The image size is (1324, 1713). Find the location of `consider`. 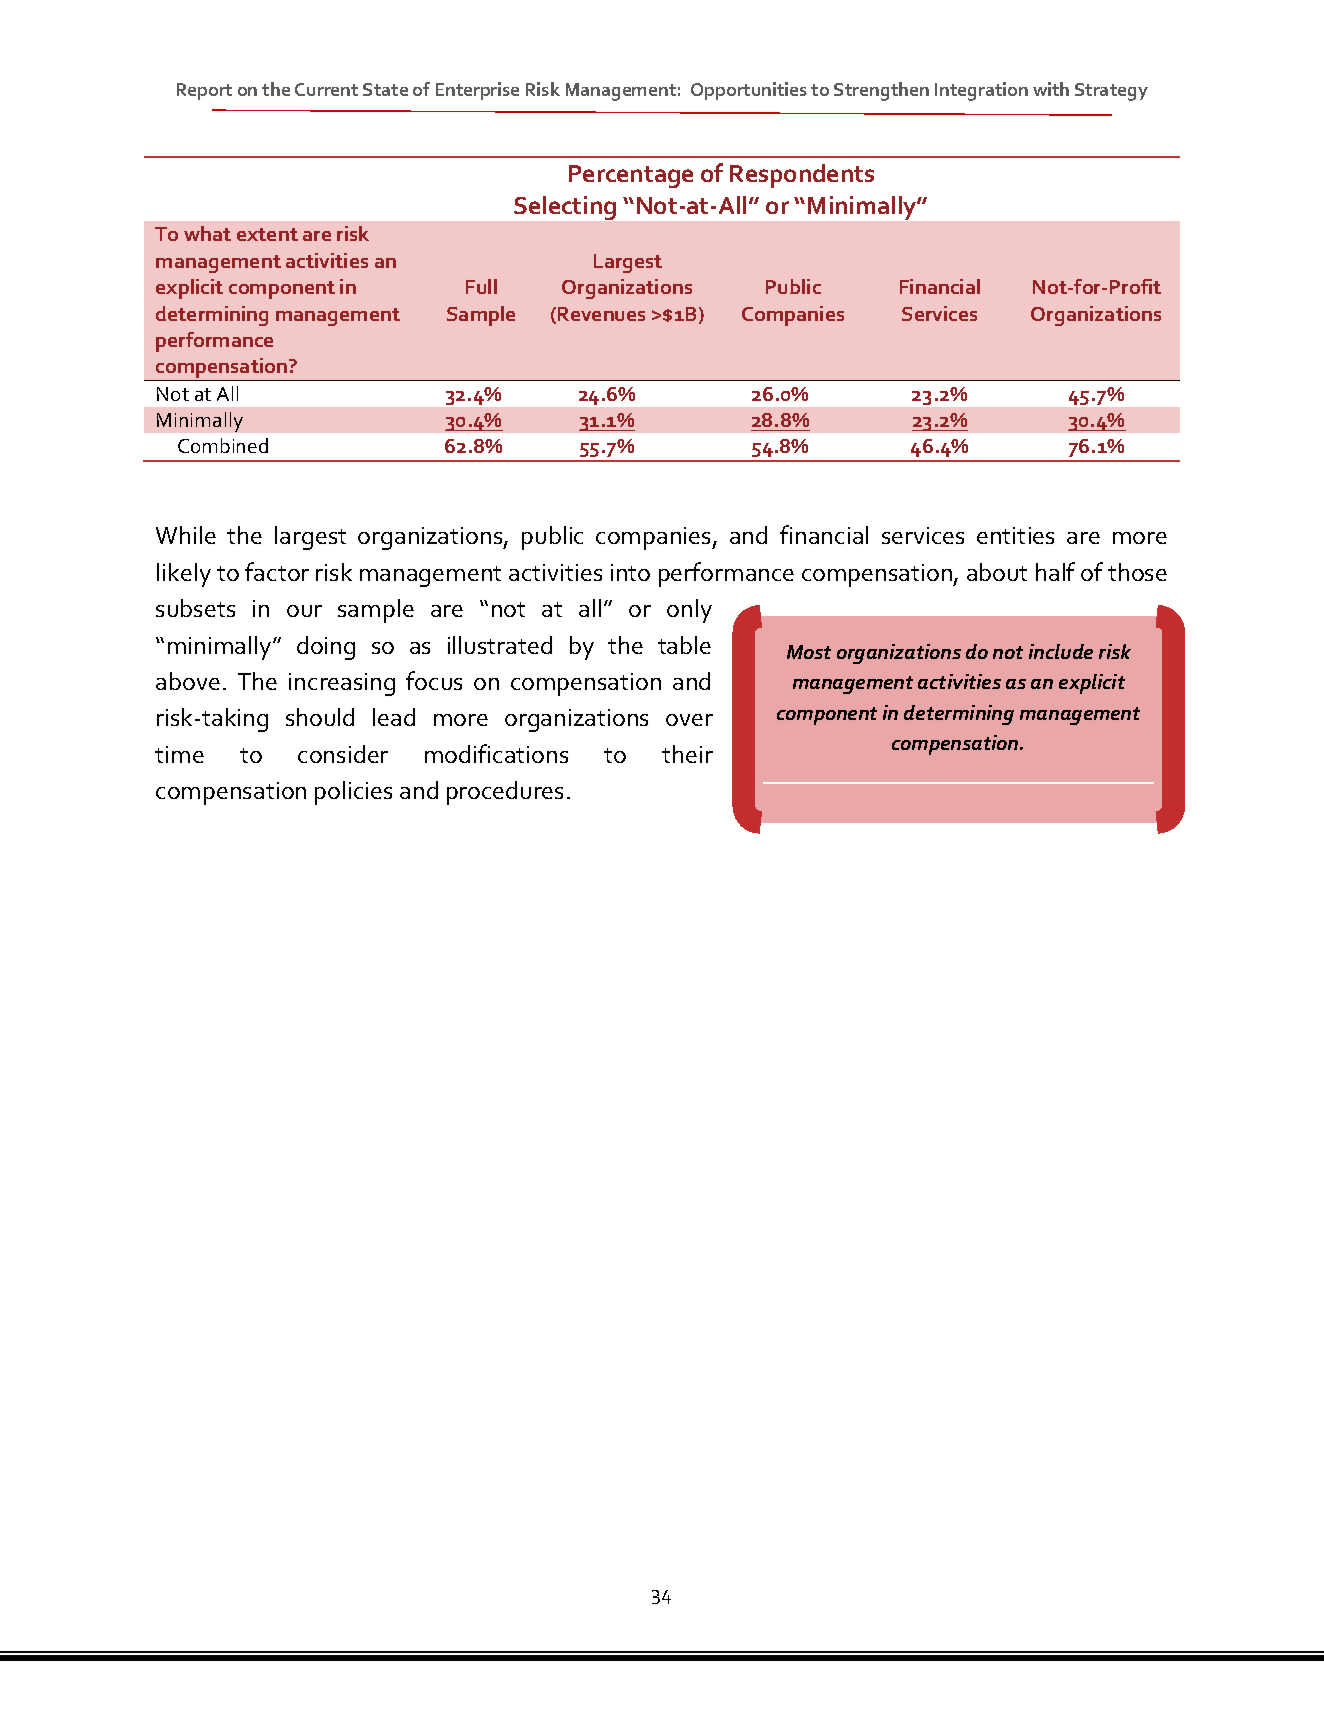

consider is located at coordinates (343, 754).
